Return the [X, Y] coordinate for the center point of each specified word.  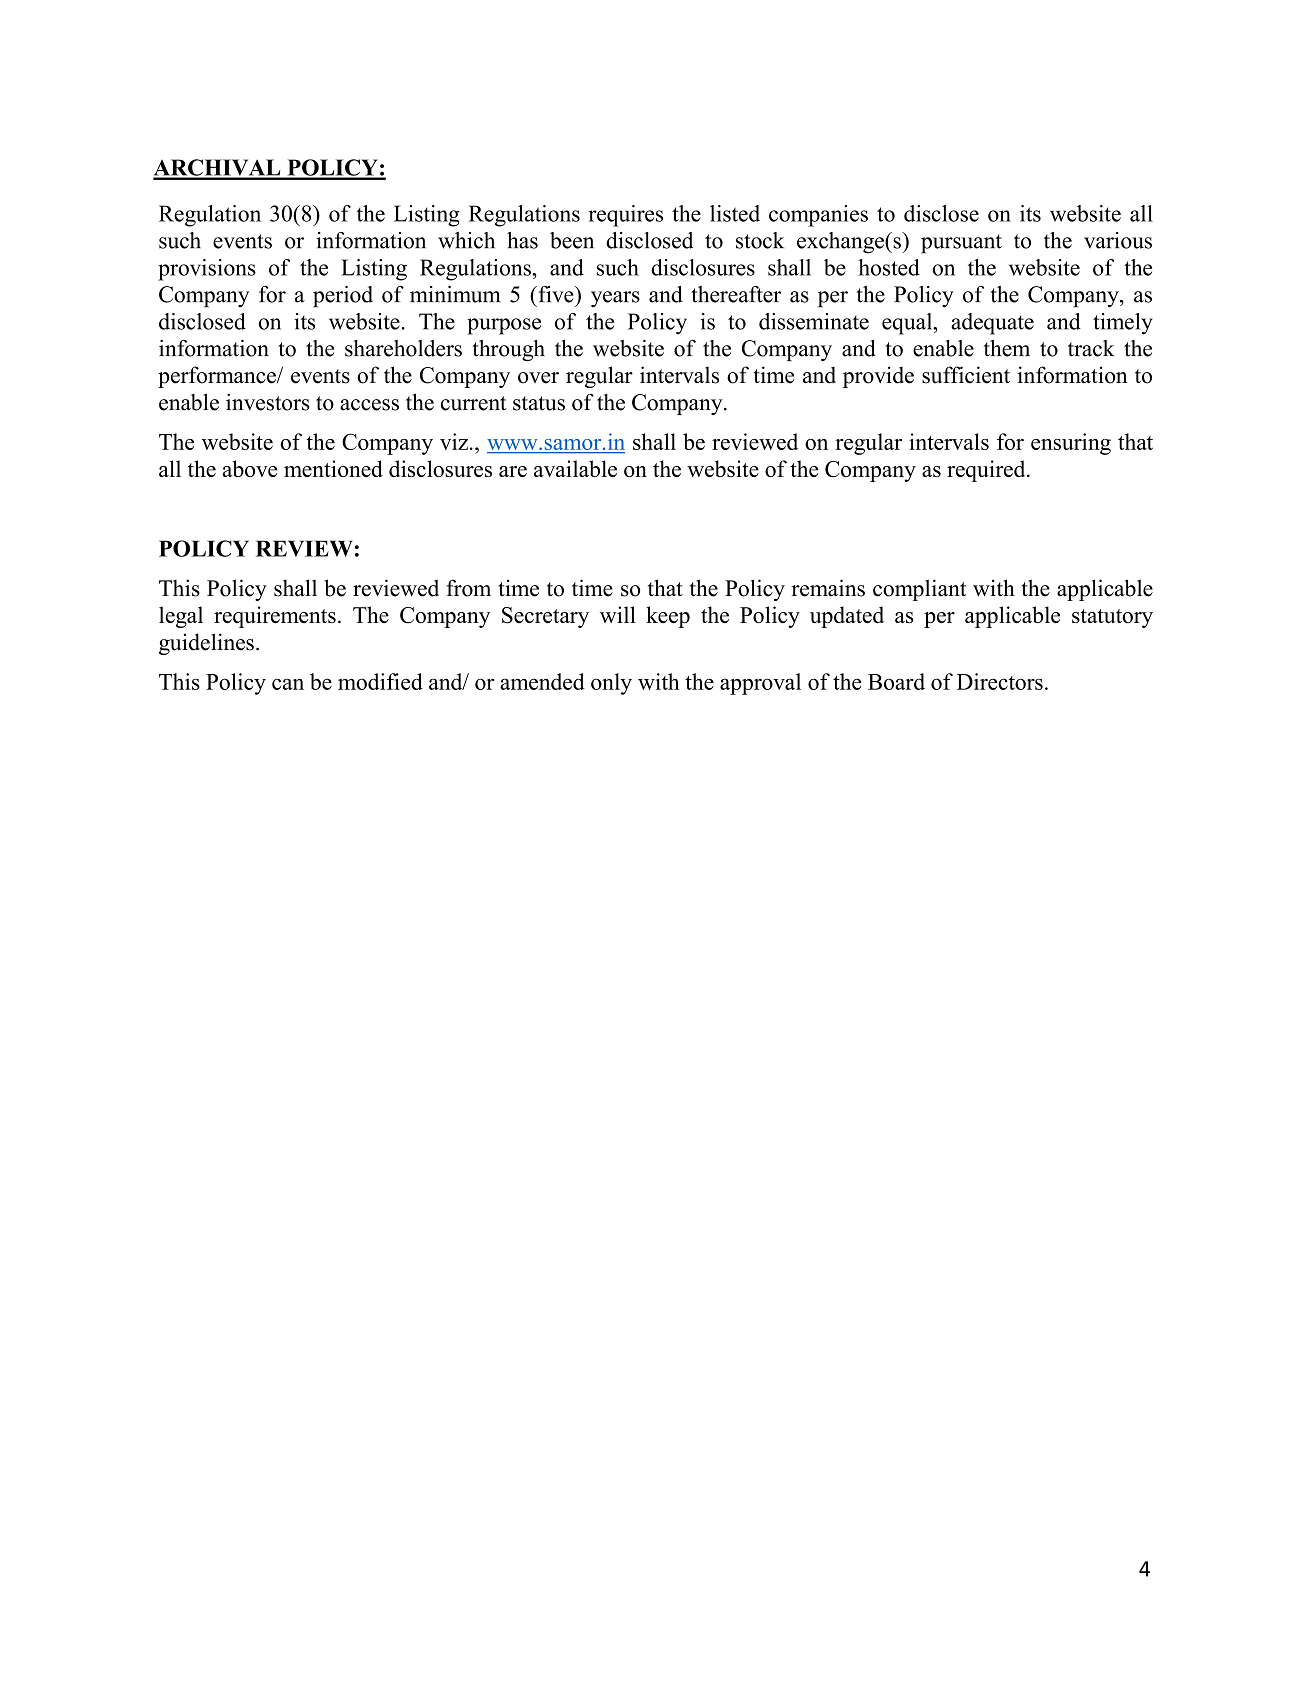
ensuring [1071, 444]
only [611, 684]
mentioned [333, 468]
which [466, 240]
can [288, 684]
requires [626, 216]
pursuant [961, 244]
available [575, 468]
